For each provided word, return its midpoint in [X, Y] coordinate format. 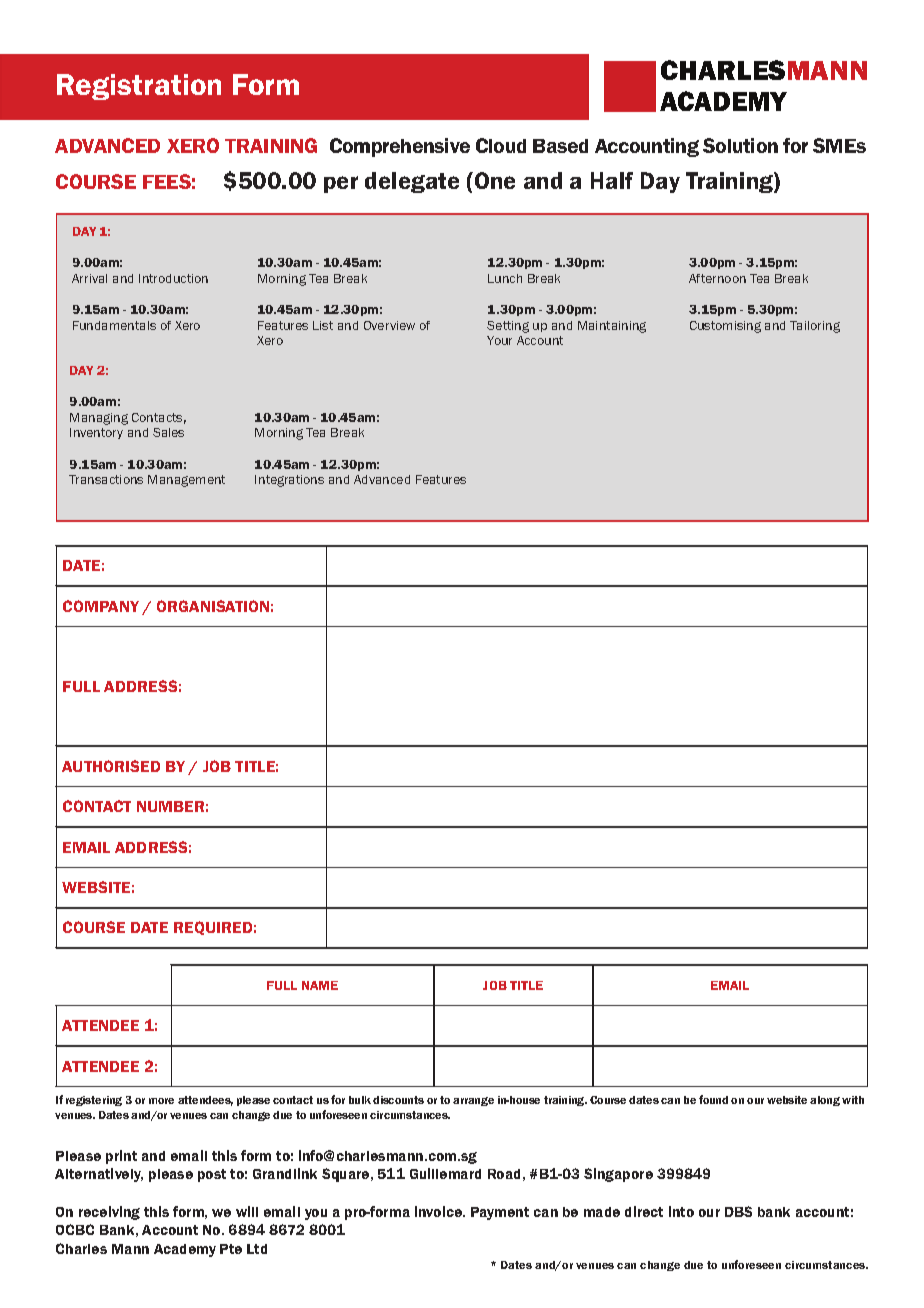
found [713, 1099]
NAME [320, 985]
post [212, 1175]
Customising [725, 327]
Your [499, 340]
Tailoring [815, 327]
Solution [740, 145]
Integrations [289, 481]
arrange [473, 1101]
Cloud [501, 145]
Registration [139, 87]
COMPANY [101, 606]
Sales [168, 432]
